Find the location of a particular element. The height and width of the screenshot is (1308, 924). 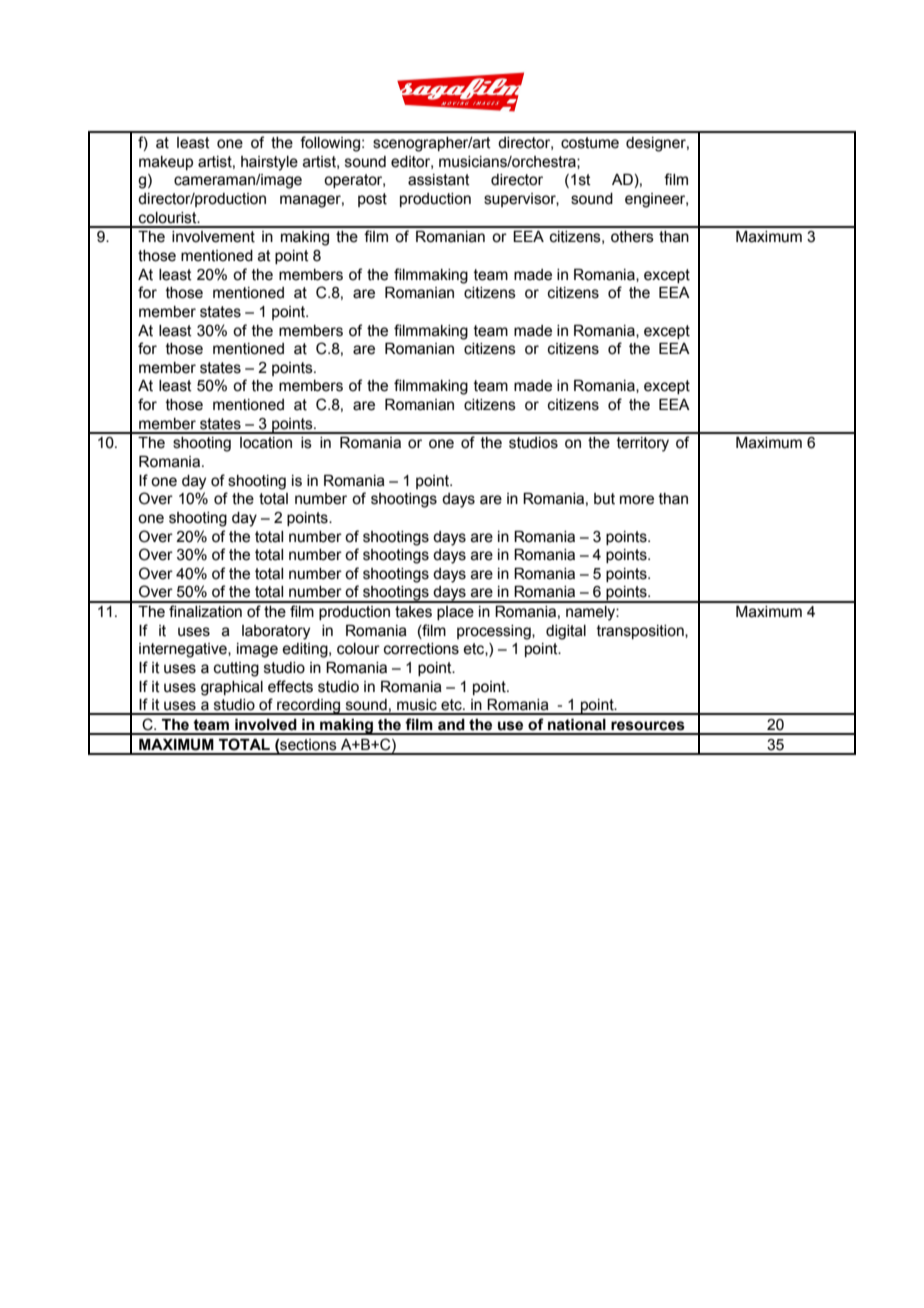

assistant is located at coordinates (439, 180).
